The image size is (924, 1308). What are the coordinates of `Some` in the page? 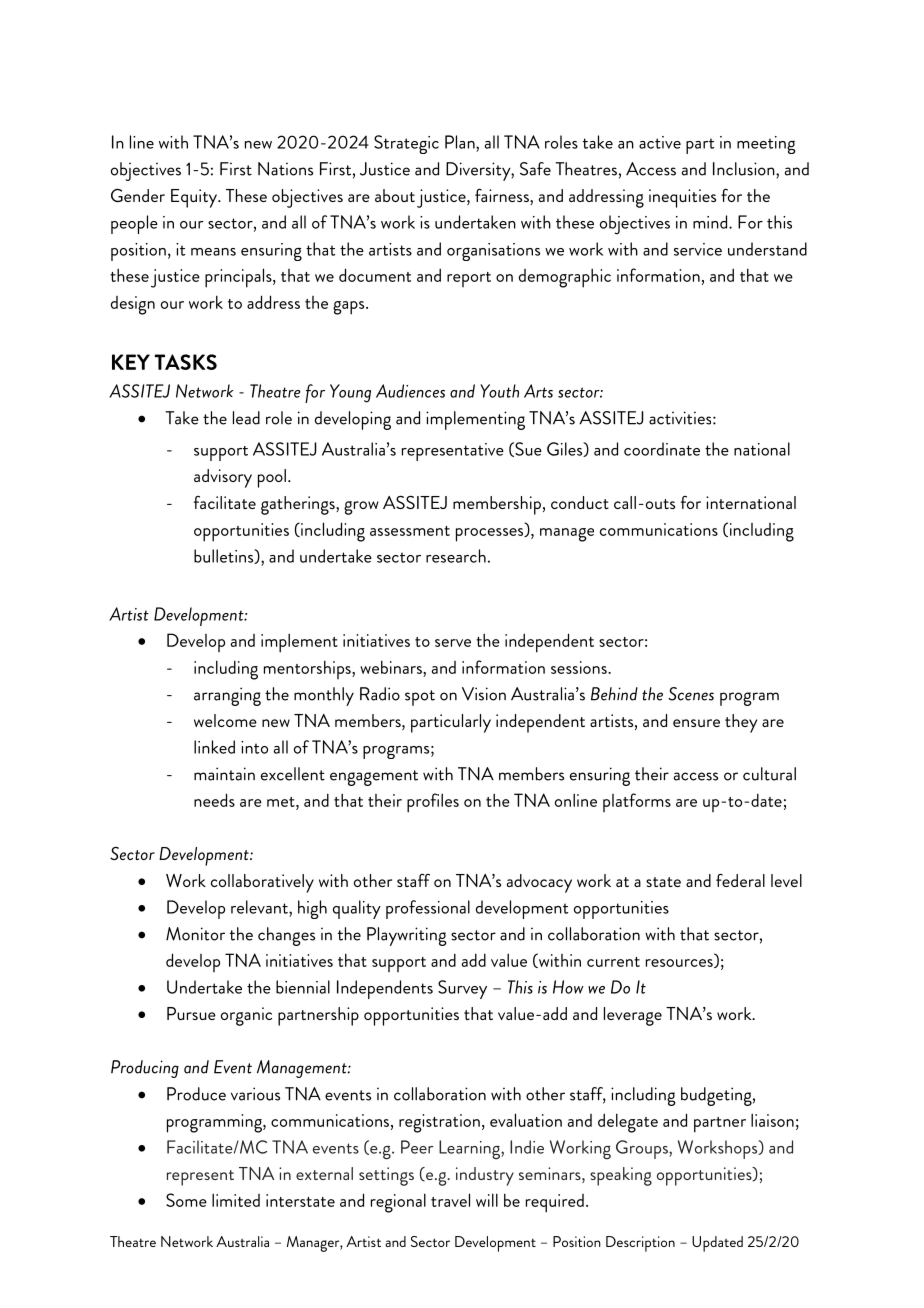 It's located at (186, 1200).
